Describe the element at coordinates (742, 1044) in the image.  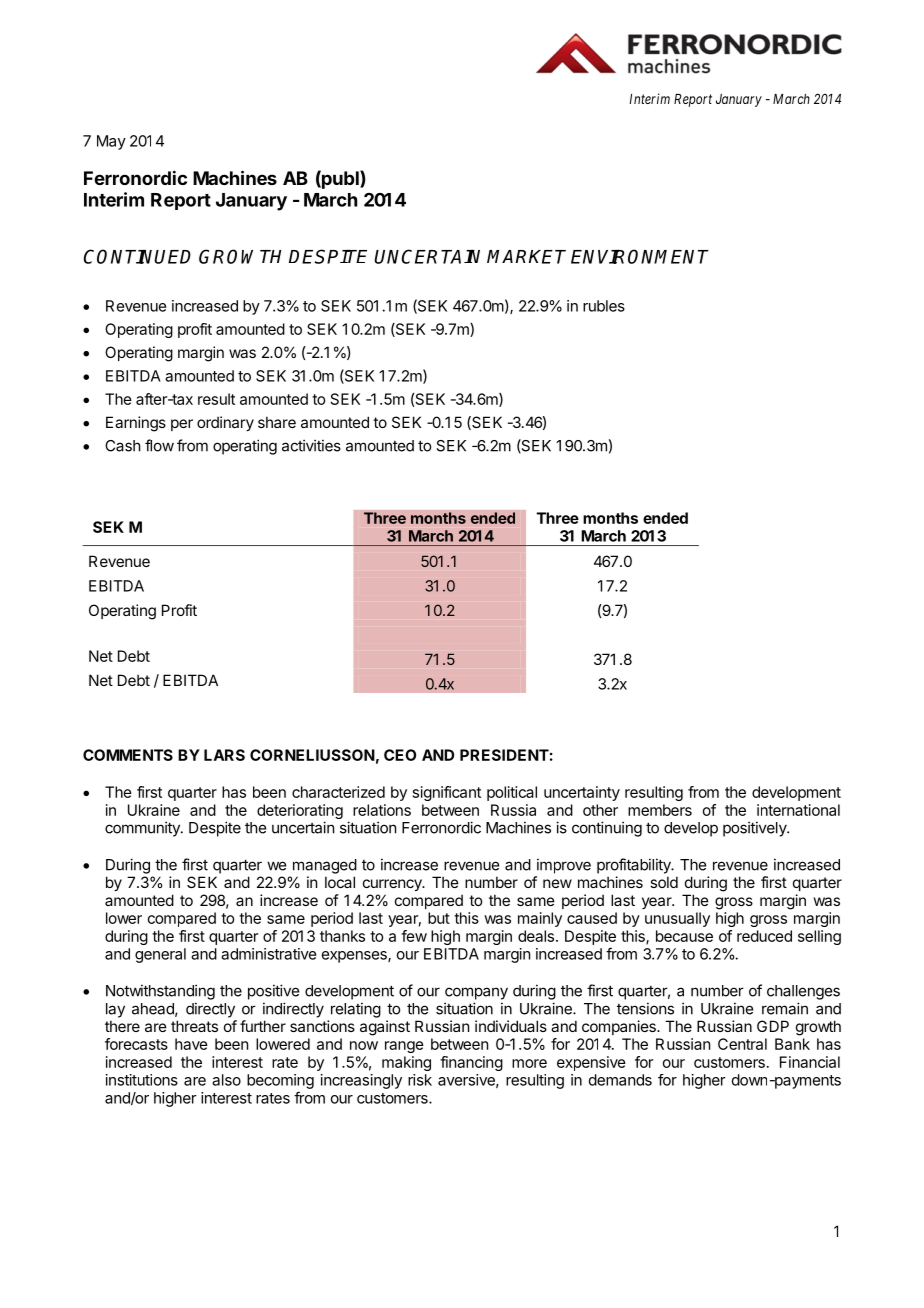
I see `Central` at that location.
